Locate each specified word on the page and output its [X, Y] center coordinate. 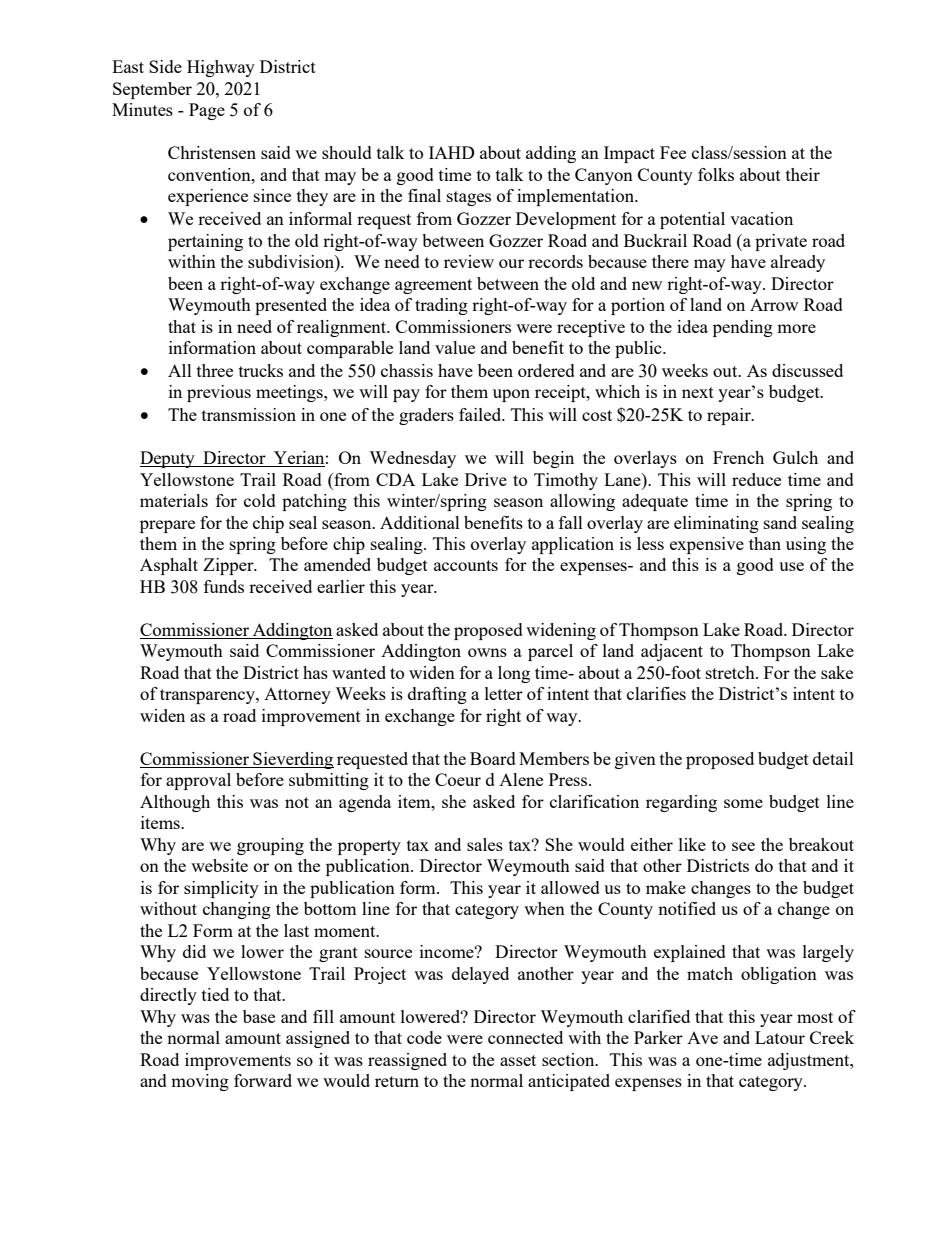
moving [200, 1082]
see [743, 846]
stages [469, 198]
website [219, 865]
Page [207, 111]
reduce [756, 479]
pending [743, 328]
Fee [673, 152]
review [469, 261]
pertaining [205, 242]
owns [487, 652]
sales [485, 844]
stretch [731, 672]
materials [174, 500]
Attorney [297, 696]
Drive [486, 479]
